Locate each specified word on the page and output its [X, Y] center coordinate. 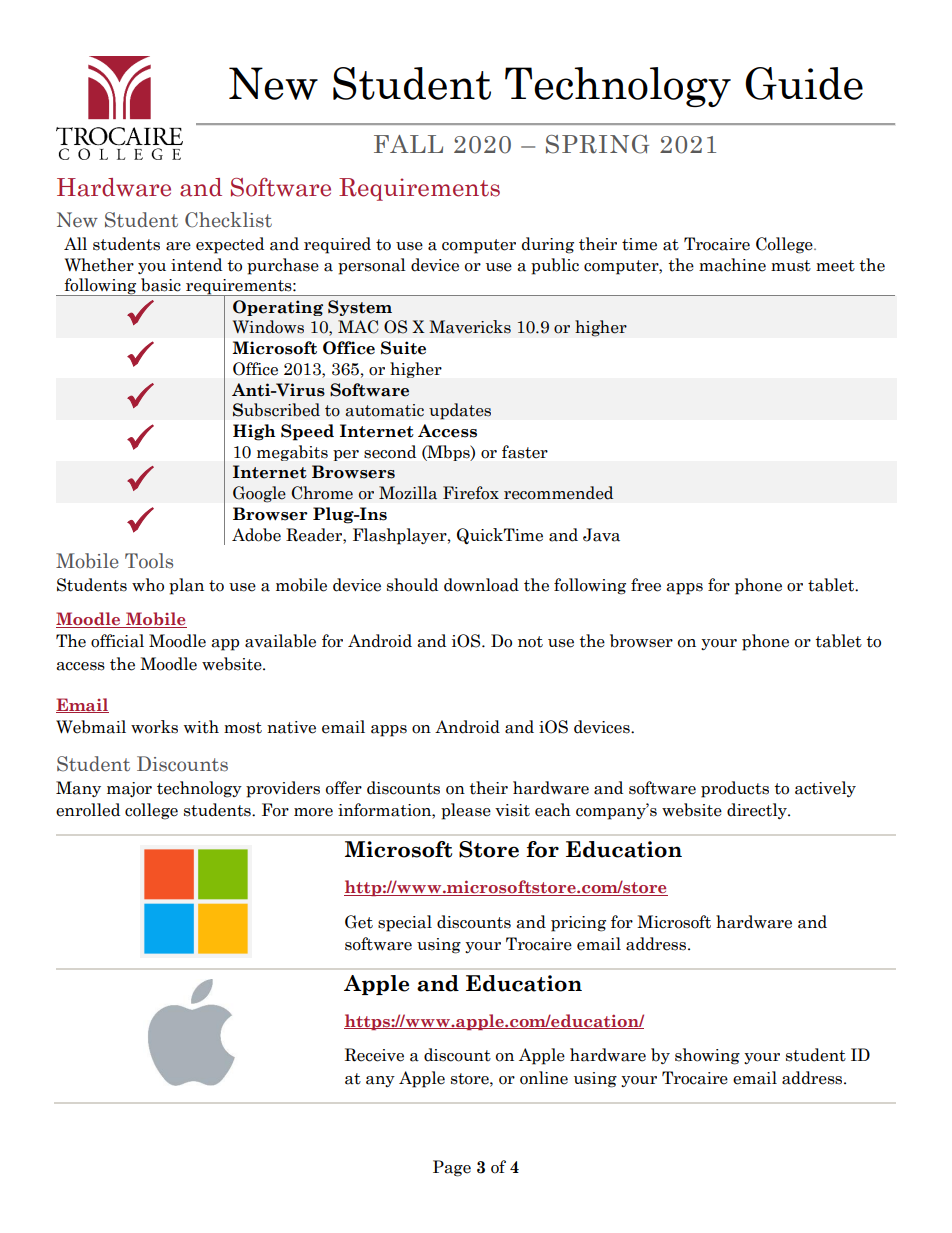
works [154, 727]
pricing [578, 924]
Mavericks [470, 327]
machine [732, 265]
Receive [374, 1055]
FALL [408, 144]
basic [161, 285]
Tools [149, 561]
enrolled [88, 810]
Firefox [471, 493]
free [646, 585]
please [466, 811]
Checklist [228, 220]
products [735, 789]
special [405, 923]
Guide [804, 83]
